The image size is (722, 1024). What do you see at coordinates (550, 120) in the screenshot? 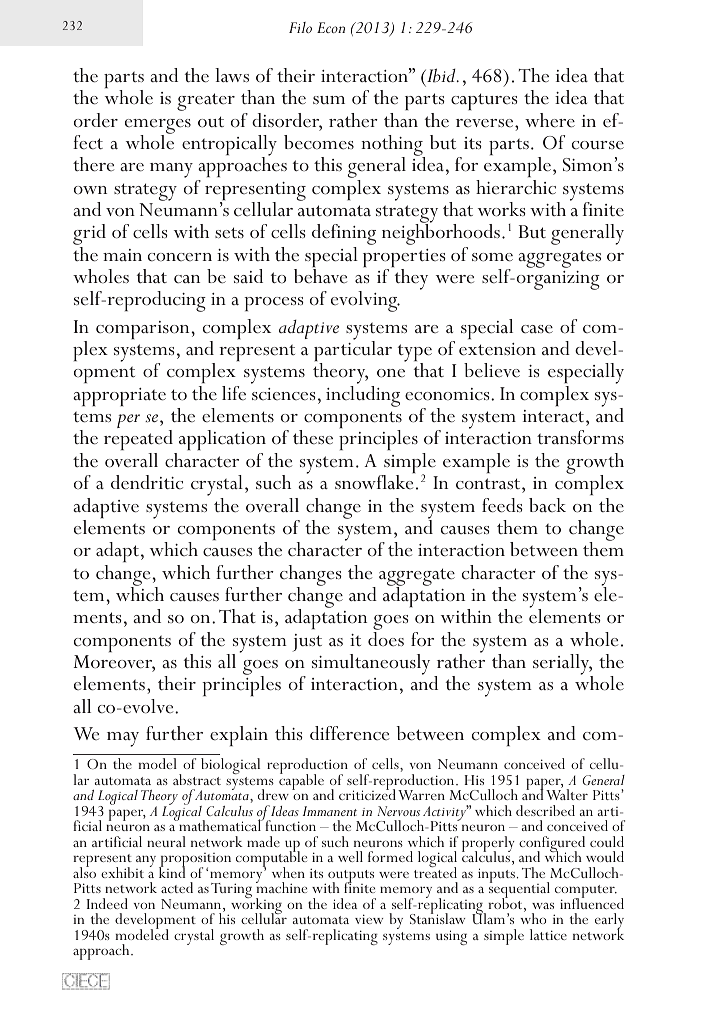
I see `where` at bounding box center [550, 120].
